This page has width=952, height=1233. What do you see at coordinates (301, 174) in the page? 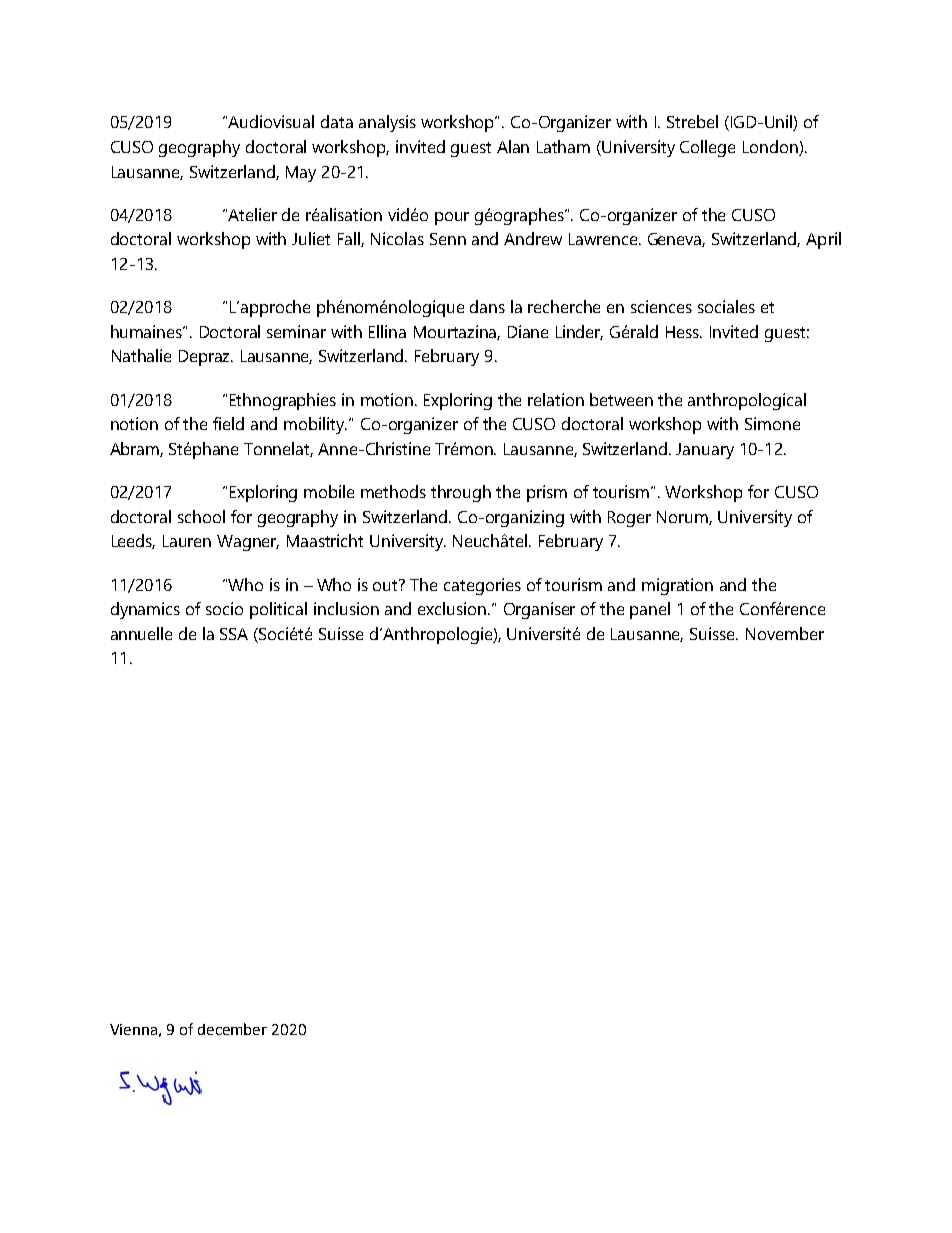
I see `May` at bounding box center [301, 174].
